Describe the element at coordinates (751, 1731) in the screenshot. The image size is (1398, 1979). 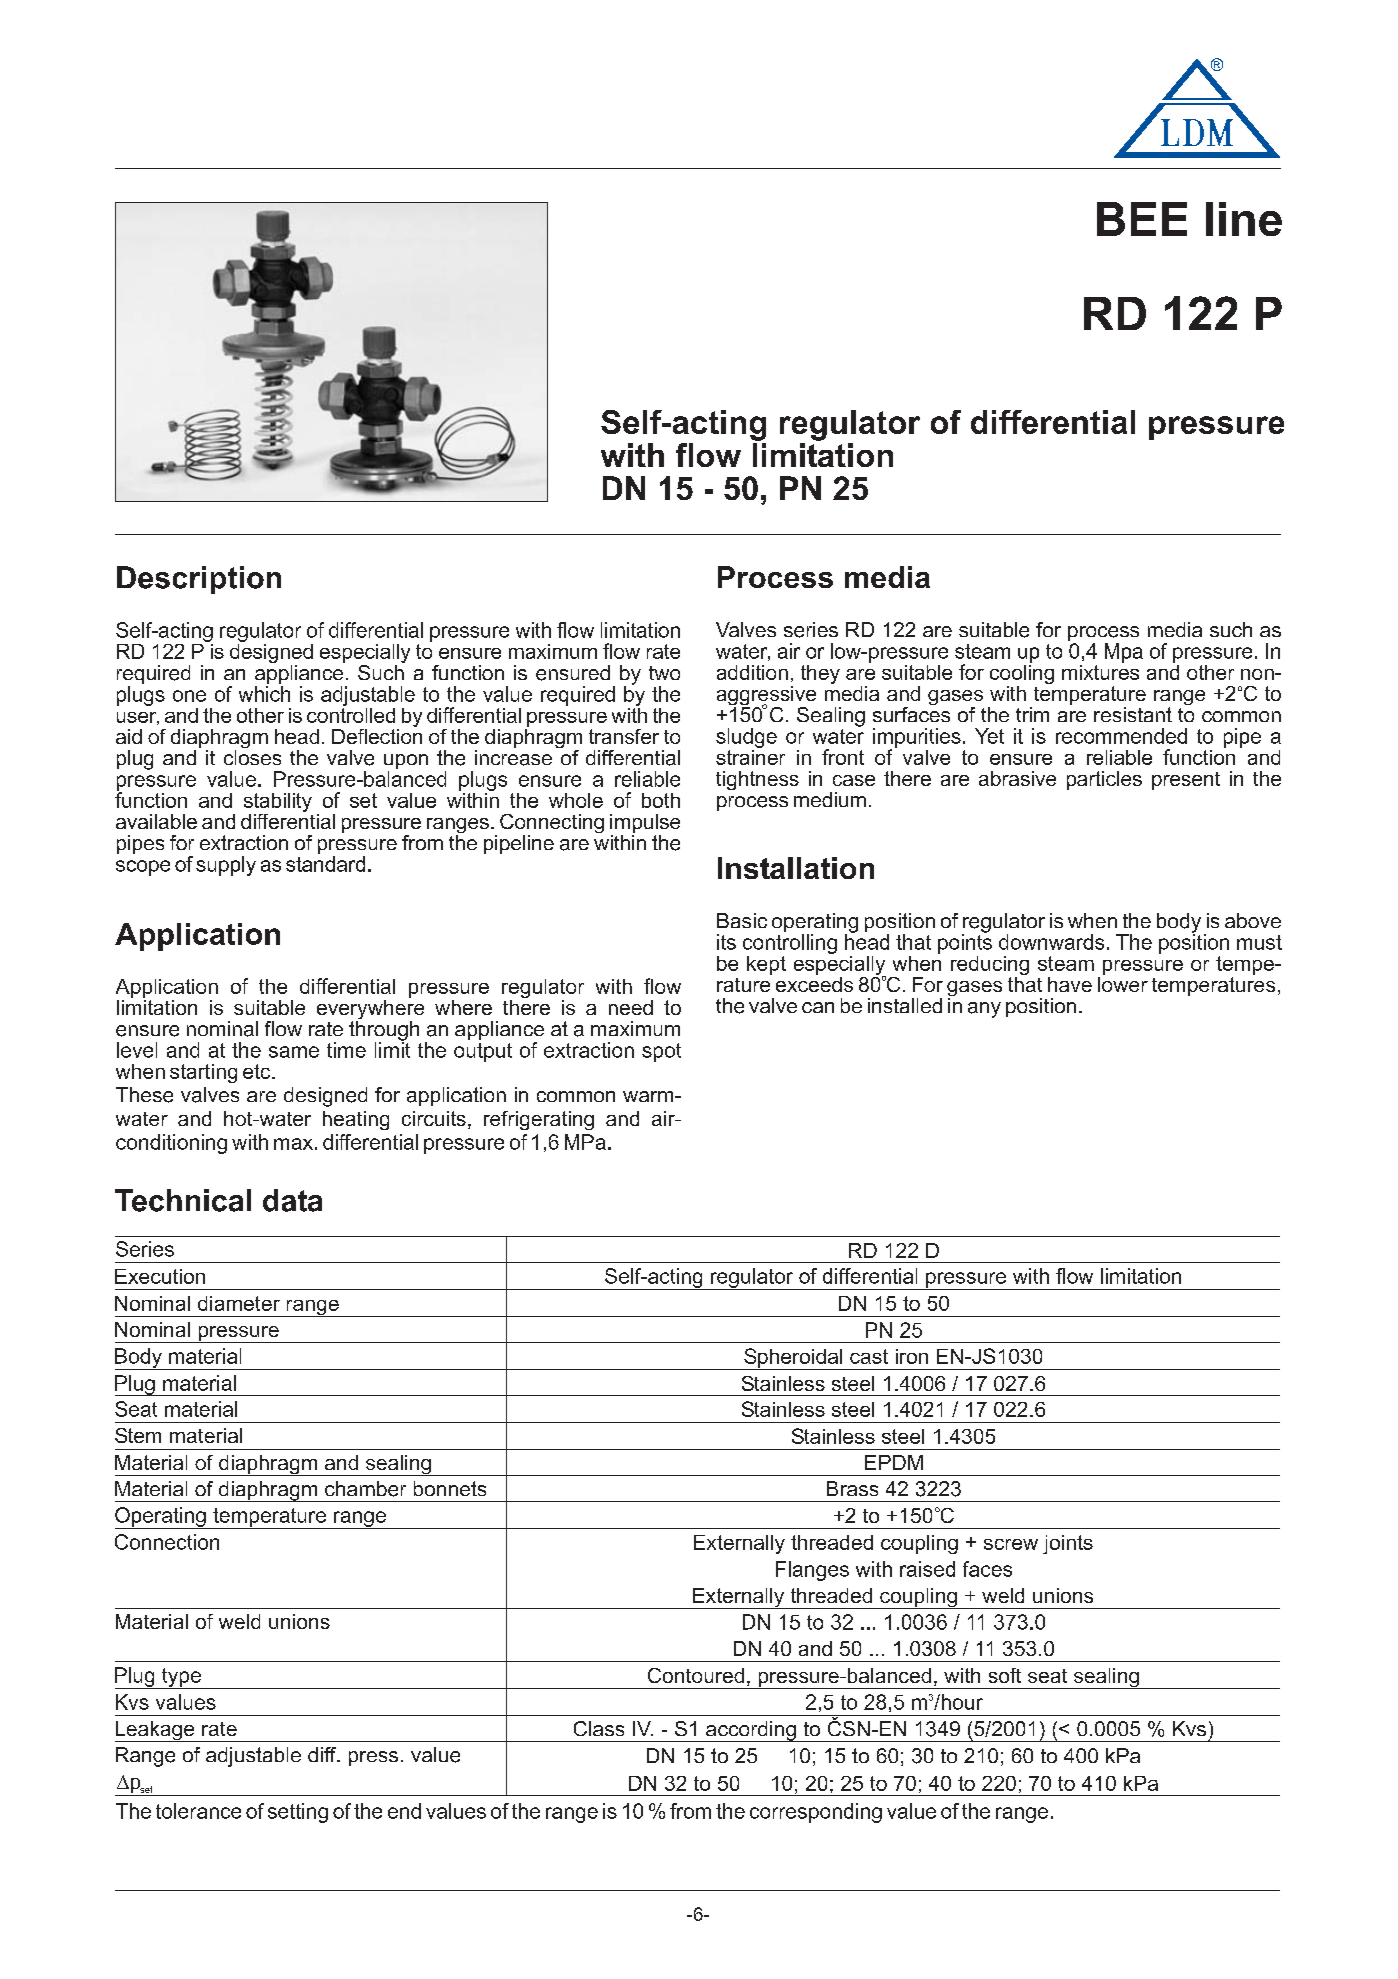
I see `according` at that location.
